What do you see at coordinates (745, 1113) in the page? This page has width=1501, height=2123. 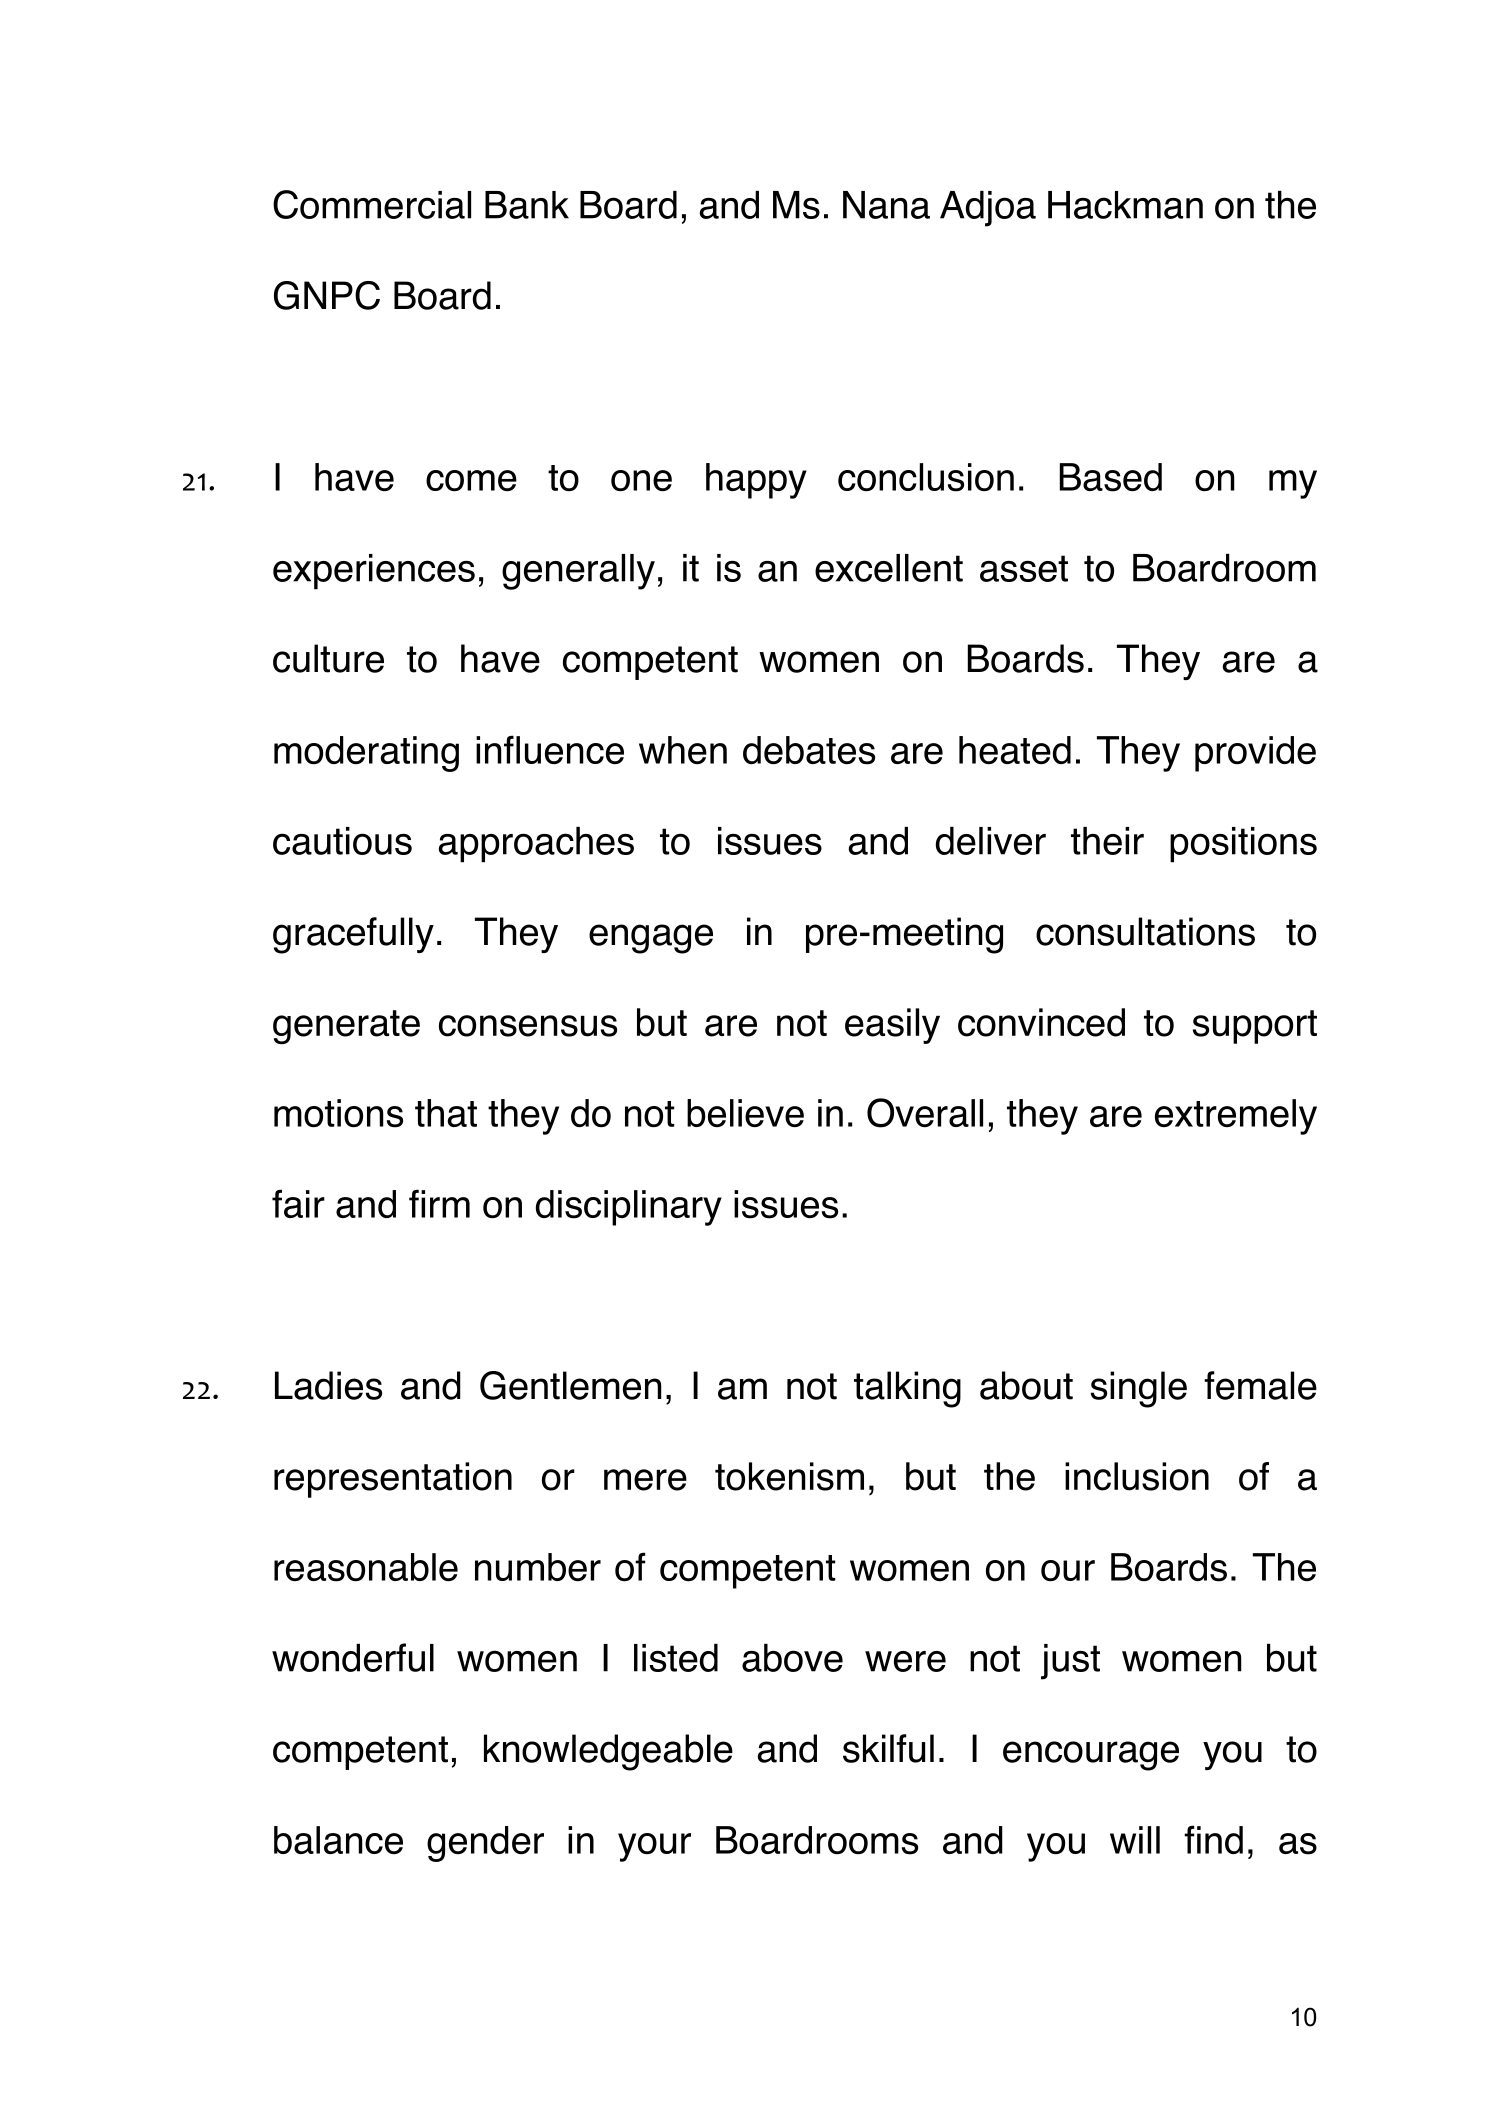 I see `believe` at bounding box center [745, 1113].
